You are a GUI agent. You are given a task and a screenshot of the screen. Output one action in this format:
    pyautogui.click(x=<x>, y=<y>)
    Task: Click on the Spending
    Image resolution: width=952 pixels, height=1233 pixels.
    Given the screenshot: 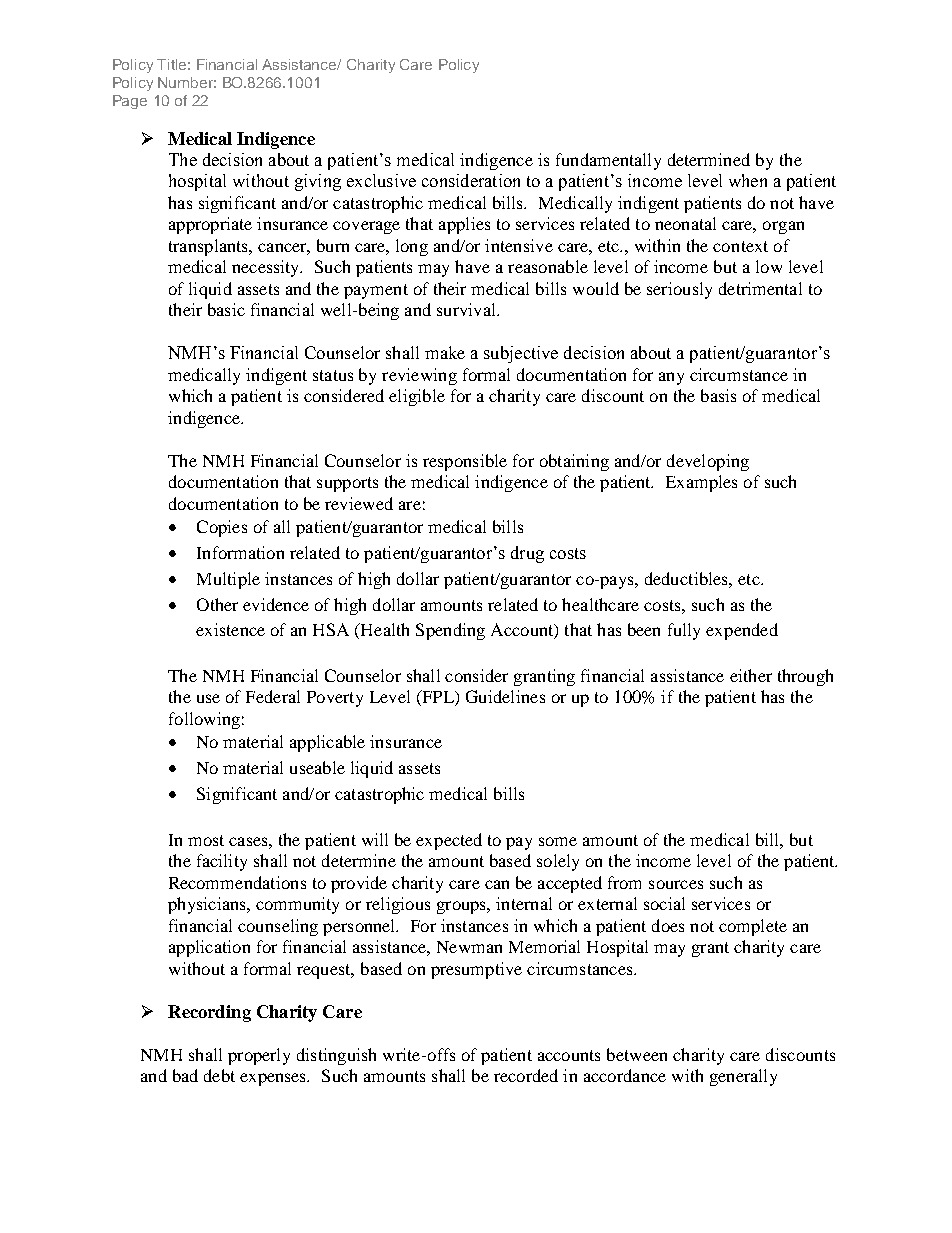 What is the action you would take?
    pyautogui.click(x=450, y=631)
